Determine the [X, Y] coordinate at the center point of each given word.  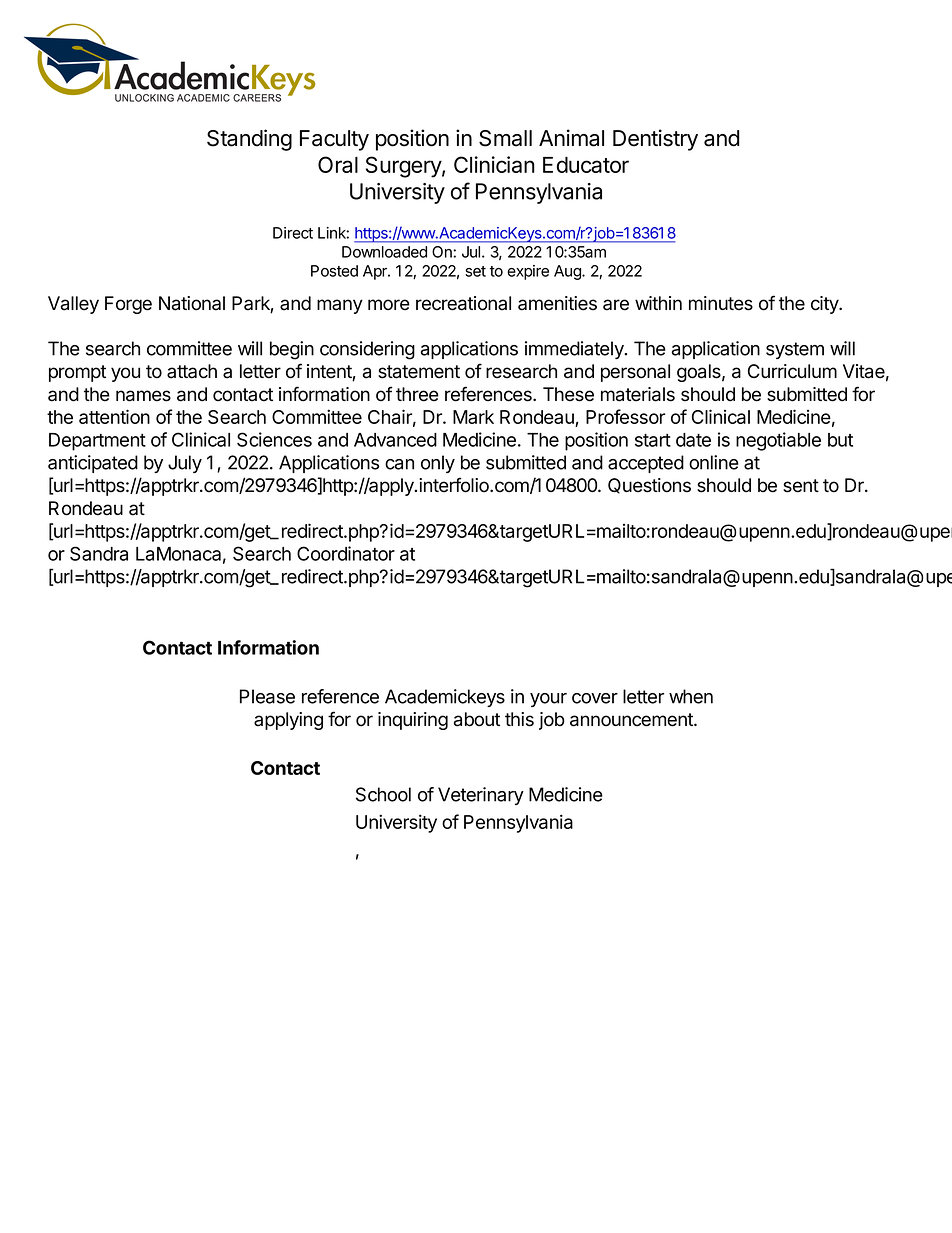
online [714, 462]
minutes [721, 303]
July [185, 464]
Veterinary [481, 796]
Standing [249, 140]
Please [267, 696]
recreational [463, 303]
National [192, 303]
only [438, 464]
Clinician [494, 164]
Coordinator [346, 553]
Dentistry [655, 140]
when [691, 696]
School [383, 794]
